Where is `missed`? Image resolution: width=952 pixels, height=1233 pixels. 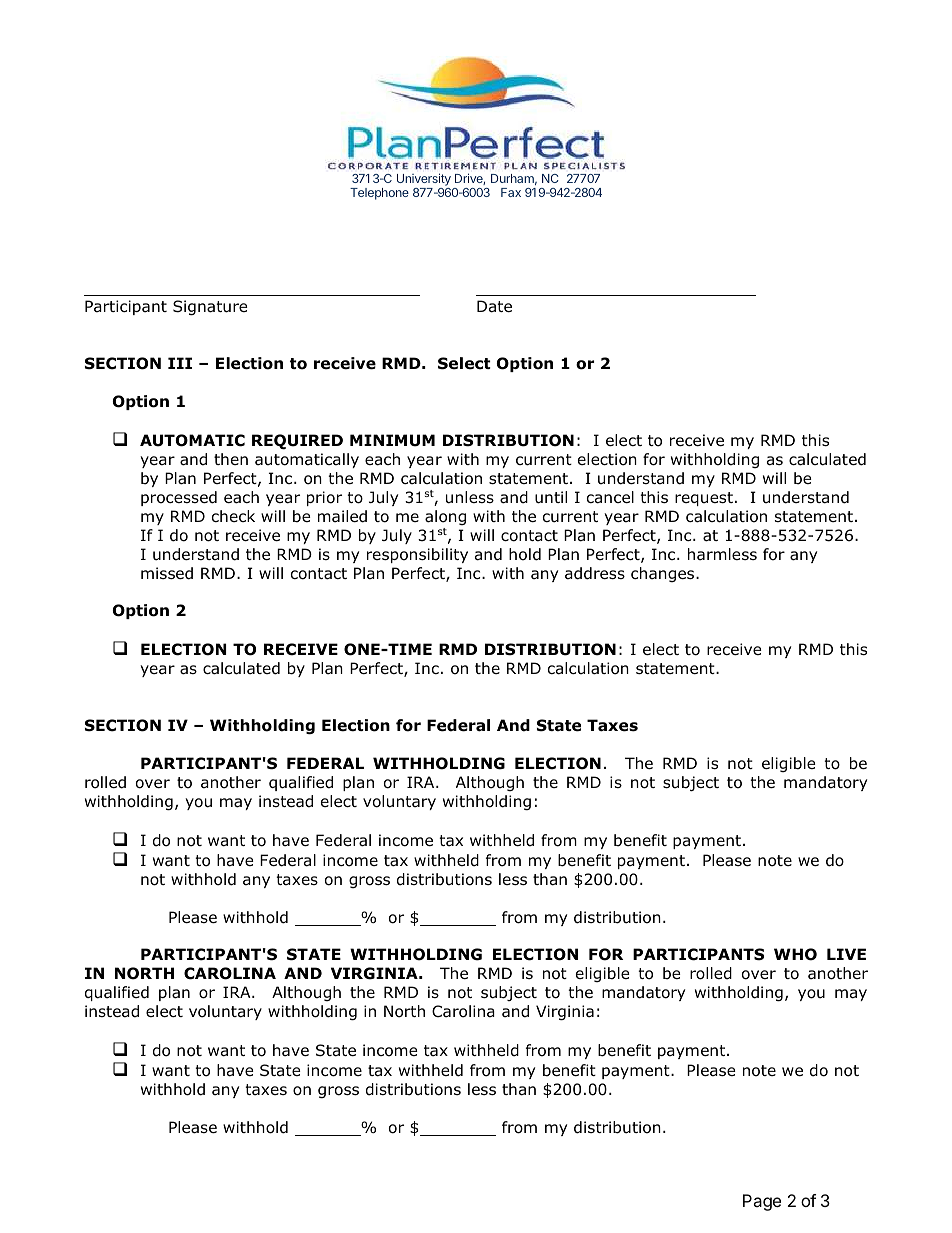
missed is located at coordinates (167, 573).
